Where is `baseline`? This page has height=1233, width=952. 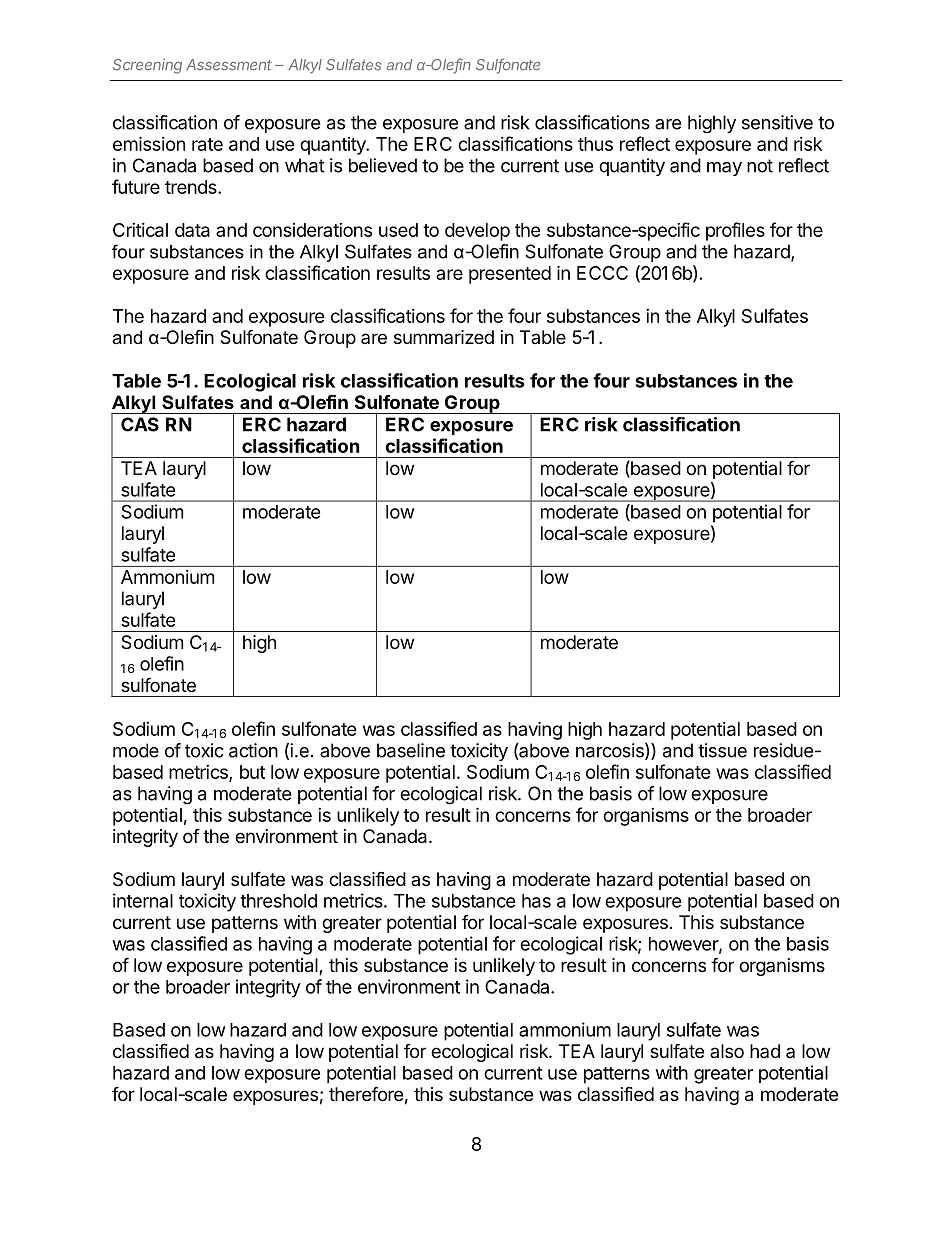 baseline is located at coordinates (411, 750).
